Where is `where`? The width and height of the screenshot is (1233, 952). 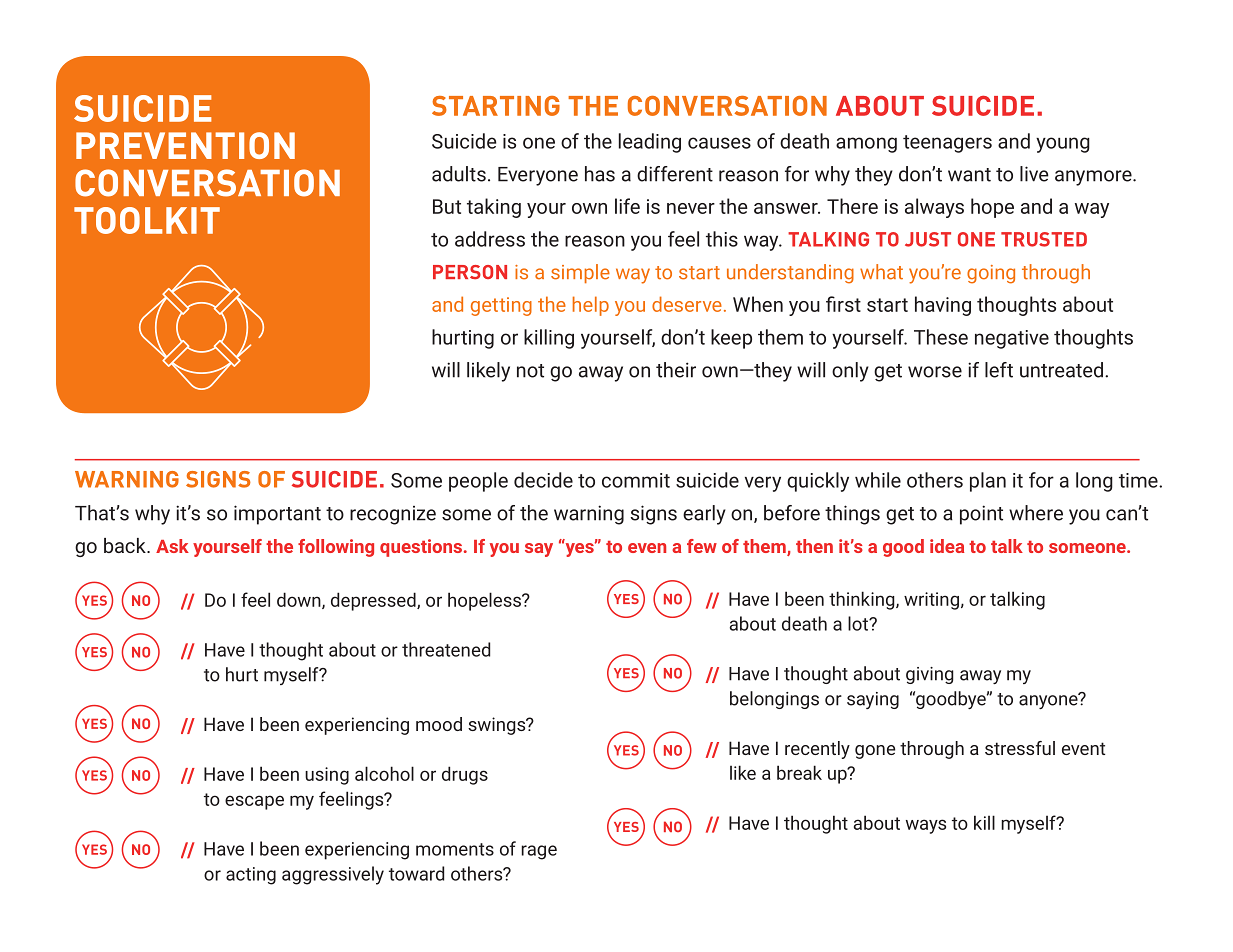 where is located at coordinates (1036, 513).
